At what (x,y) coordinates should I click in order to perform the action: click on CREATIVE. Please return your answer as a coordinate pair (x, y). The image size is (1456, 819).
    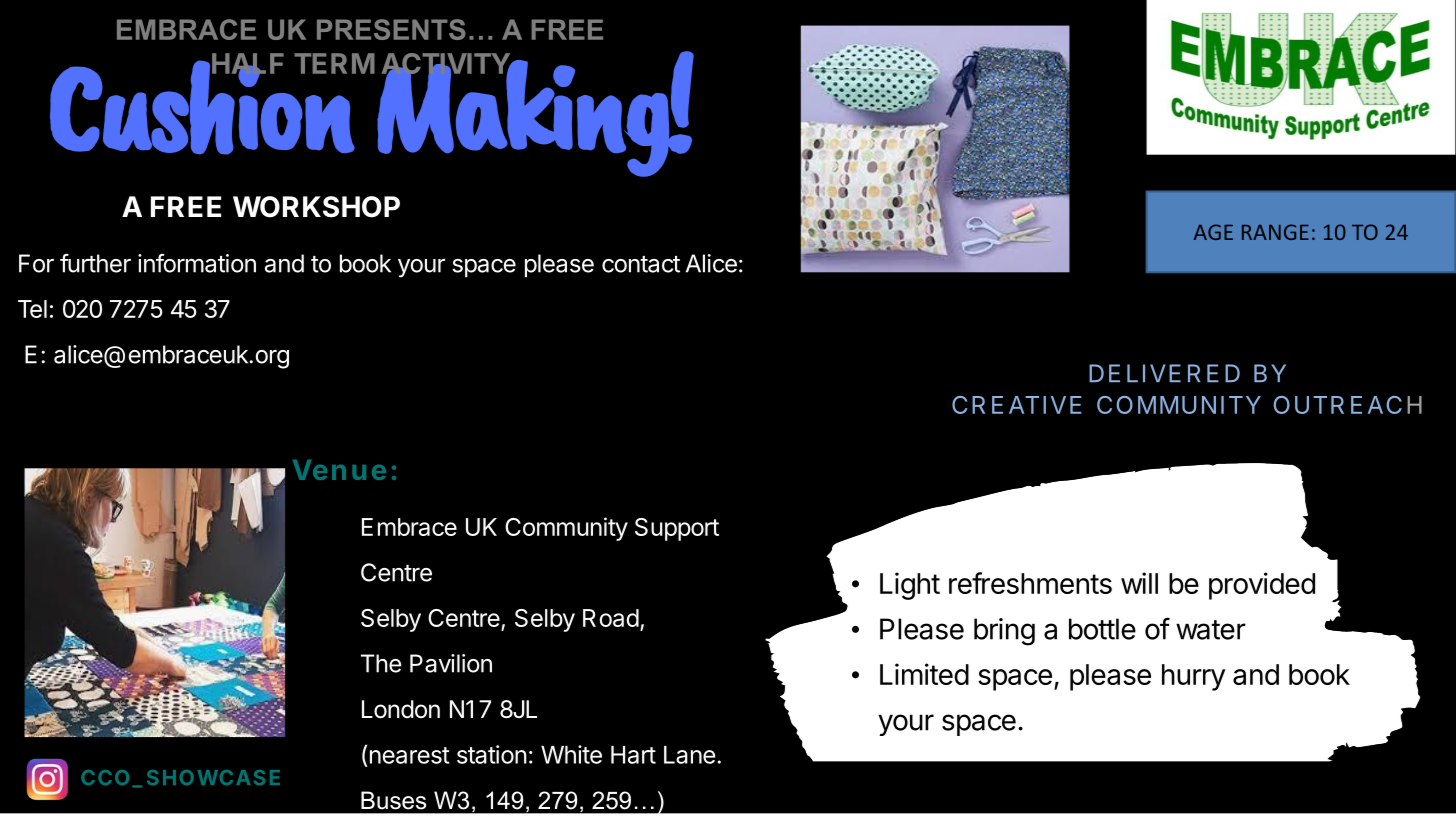
    Looking at the image, I should click on (1017, 405).
